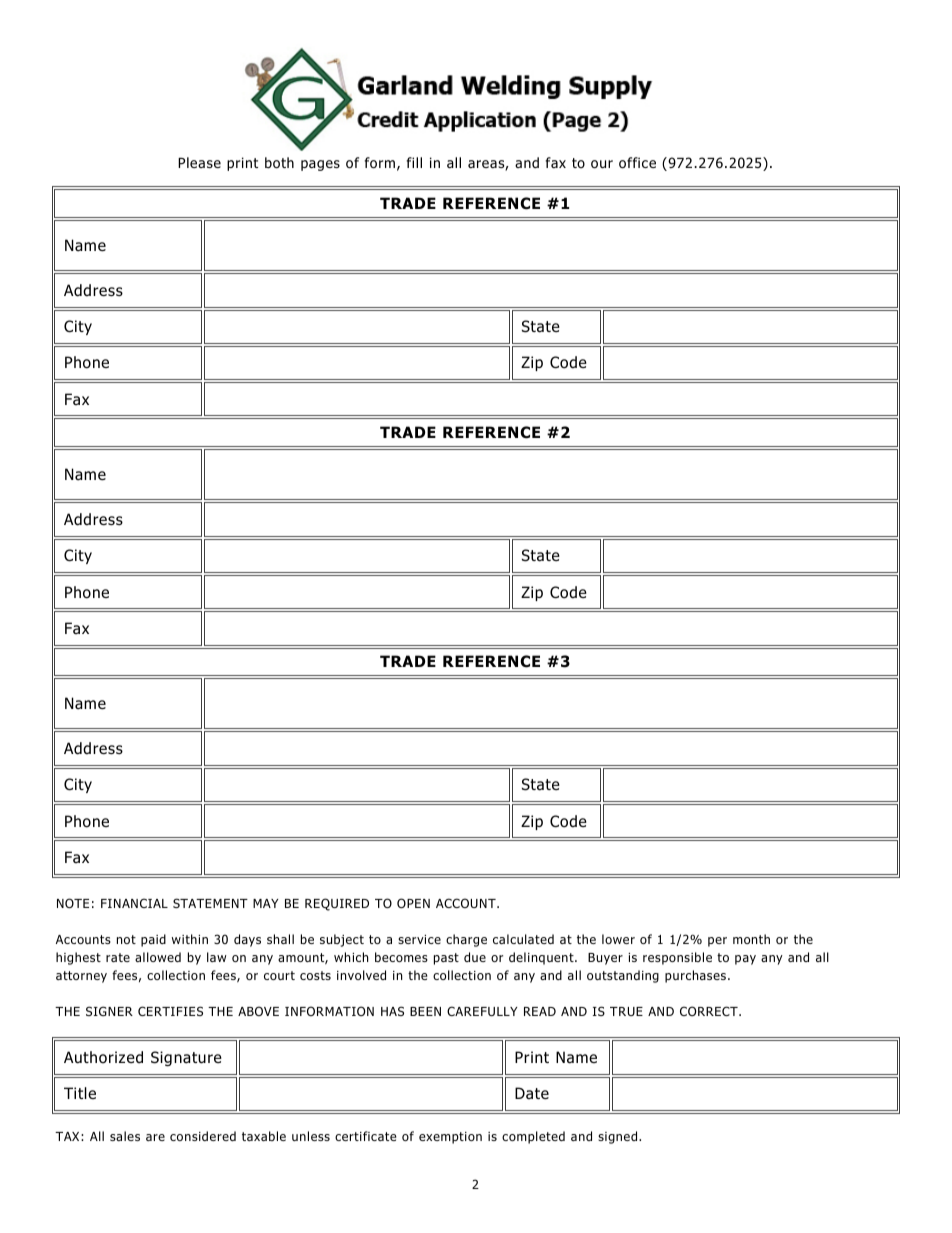 This document has width=952, height=1233. I want to click on pages, so click(320, 165).
